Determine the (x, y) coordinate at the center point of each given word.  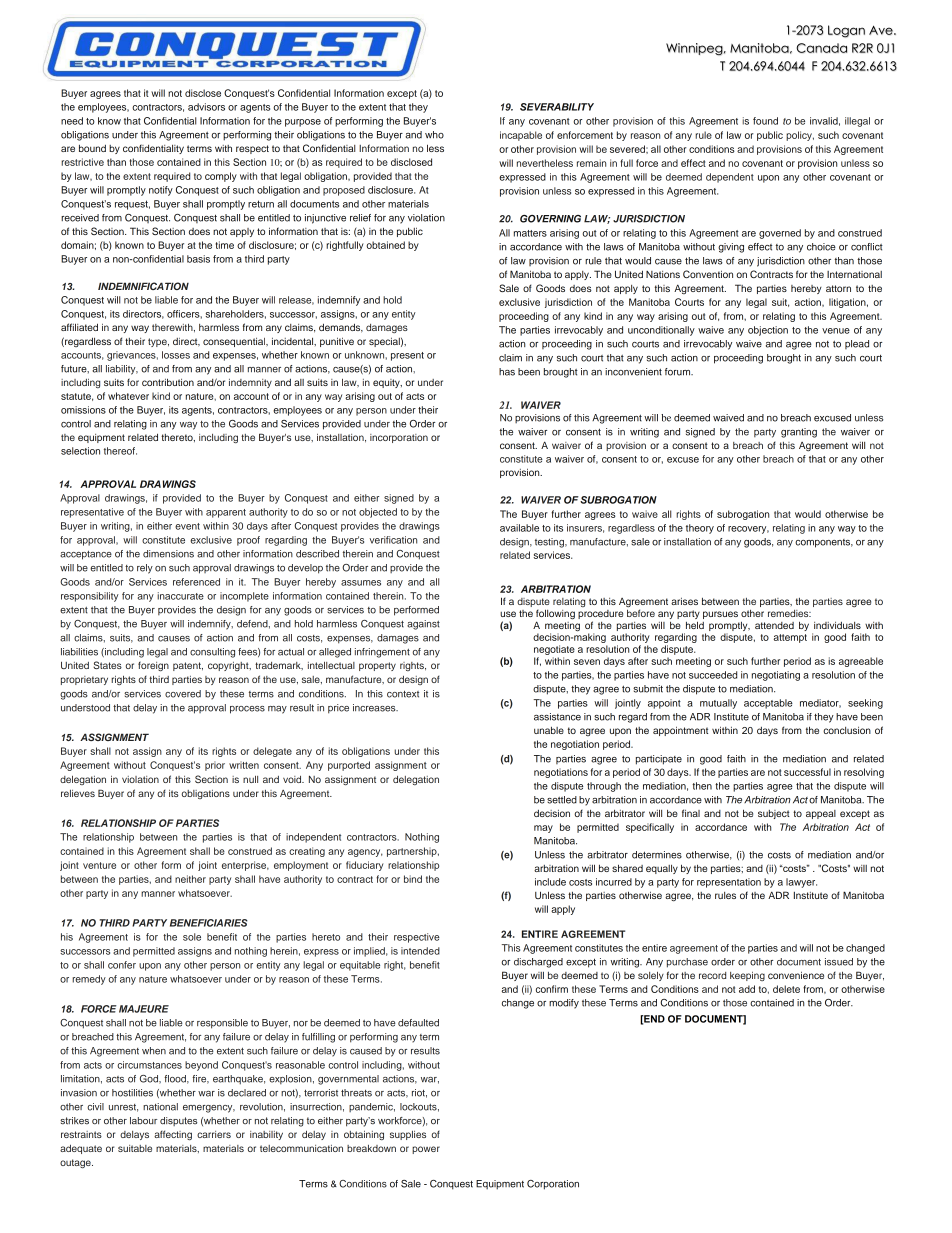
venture (99, 865)
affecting (173, 1135)
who (434, 135)
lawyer (801, 883)
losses (176, 355)
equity (387, 383)
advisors (206, 107)
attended (774, 625)
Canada (821, 48)
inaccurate (180, 596)
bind (413, 879)
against (423, 625)
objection (768, 331)
